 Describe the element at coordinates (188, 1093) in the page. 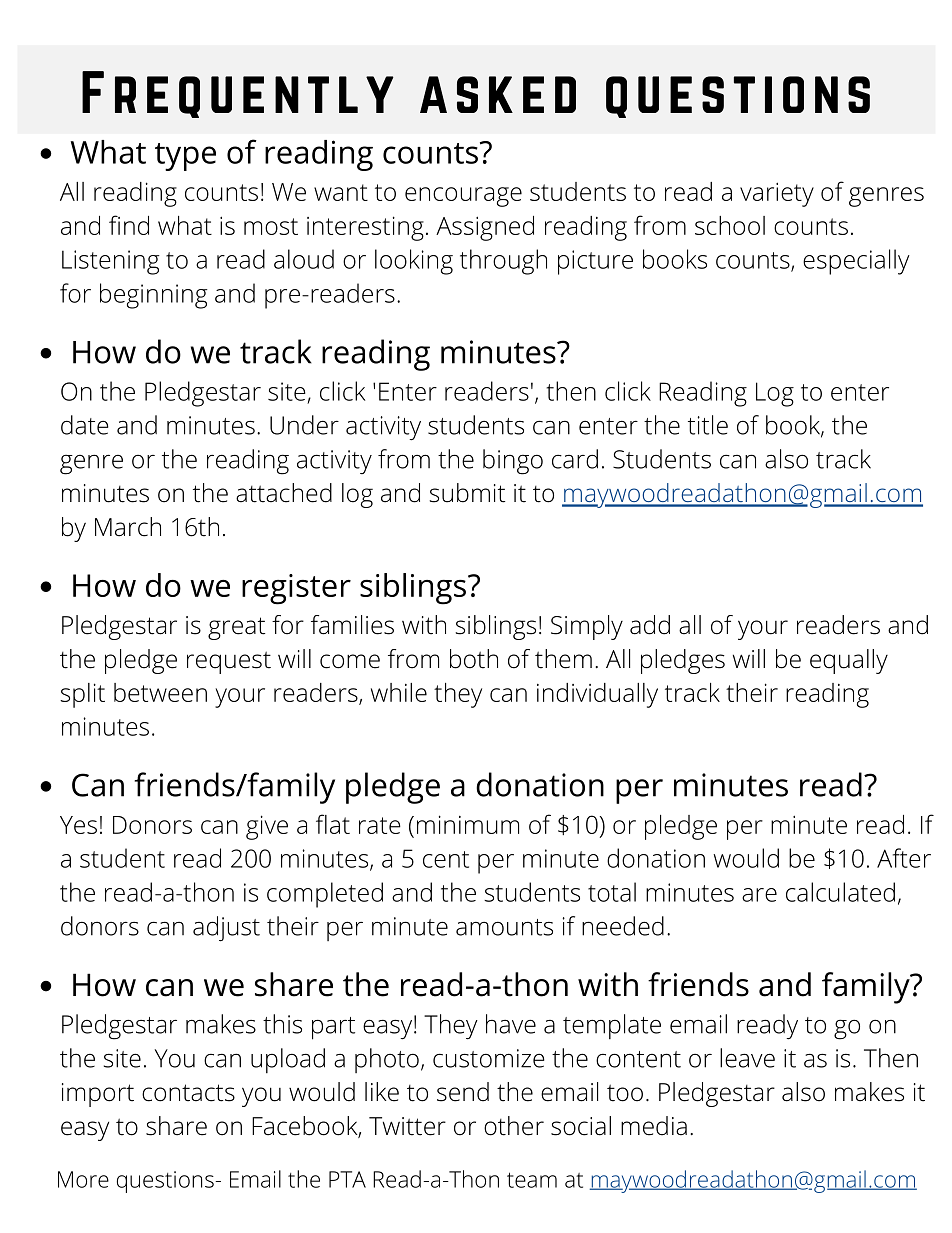

I see `contacts` at that location.
